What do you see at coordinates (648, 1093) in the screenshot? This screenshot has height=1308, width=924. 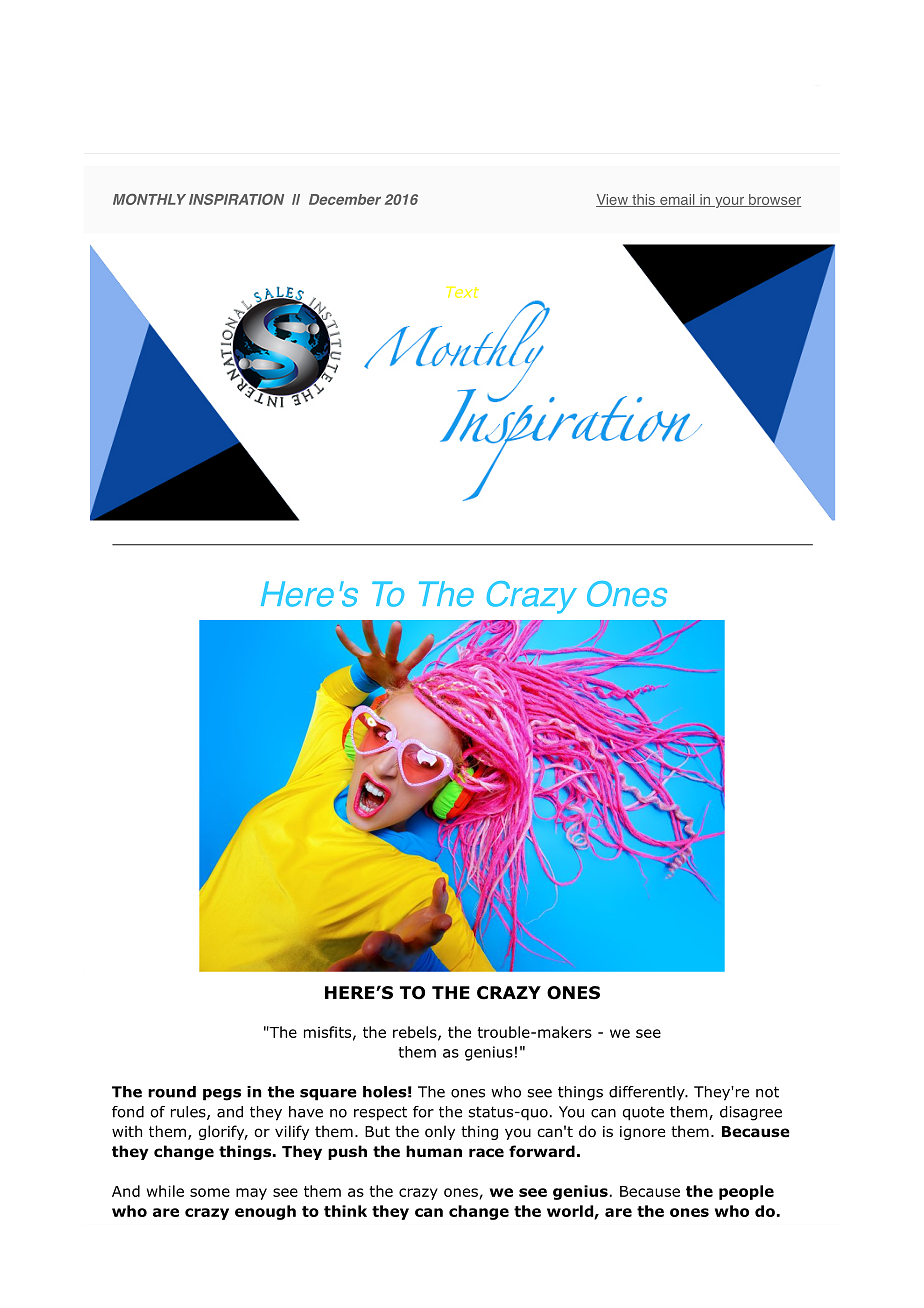 I see `differently` at bounding box center [648, 1093].
